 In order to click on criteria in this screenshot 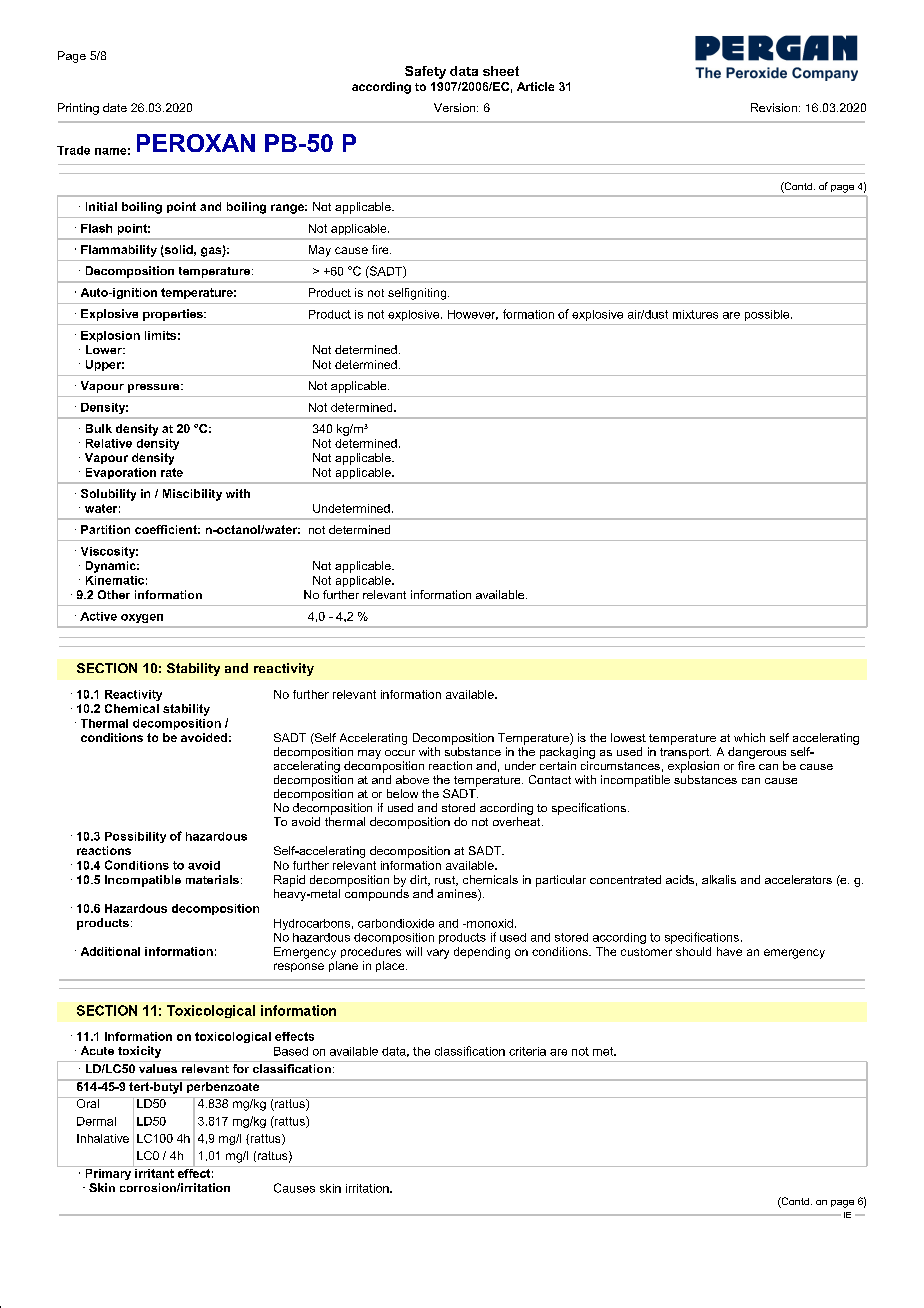, I will do `click(527, 1051)`.
